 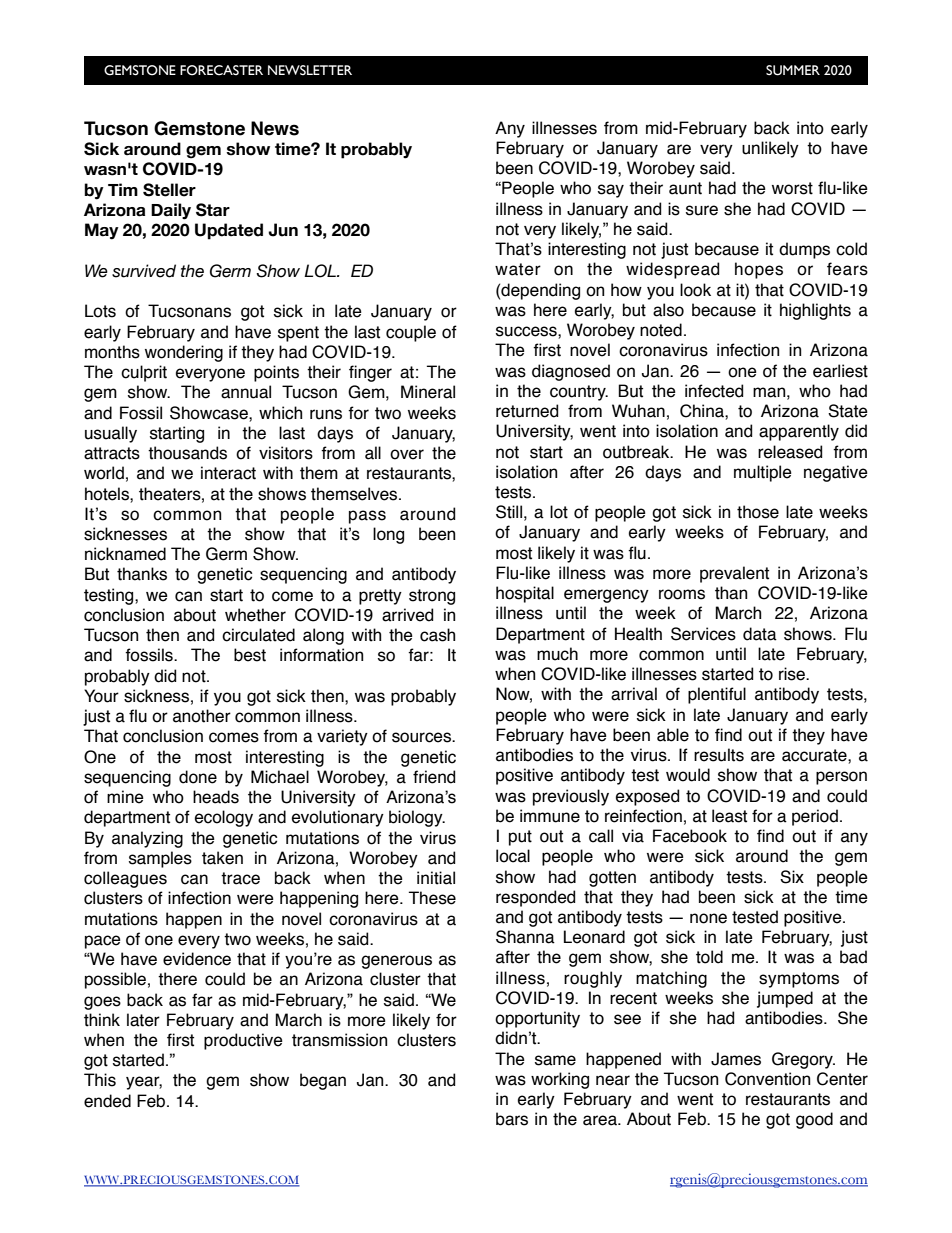 What do you see at coordinates (793, 70) in the image?
I see `SUMMER` at bounding box center [793, 70].
